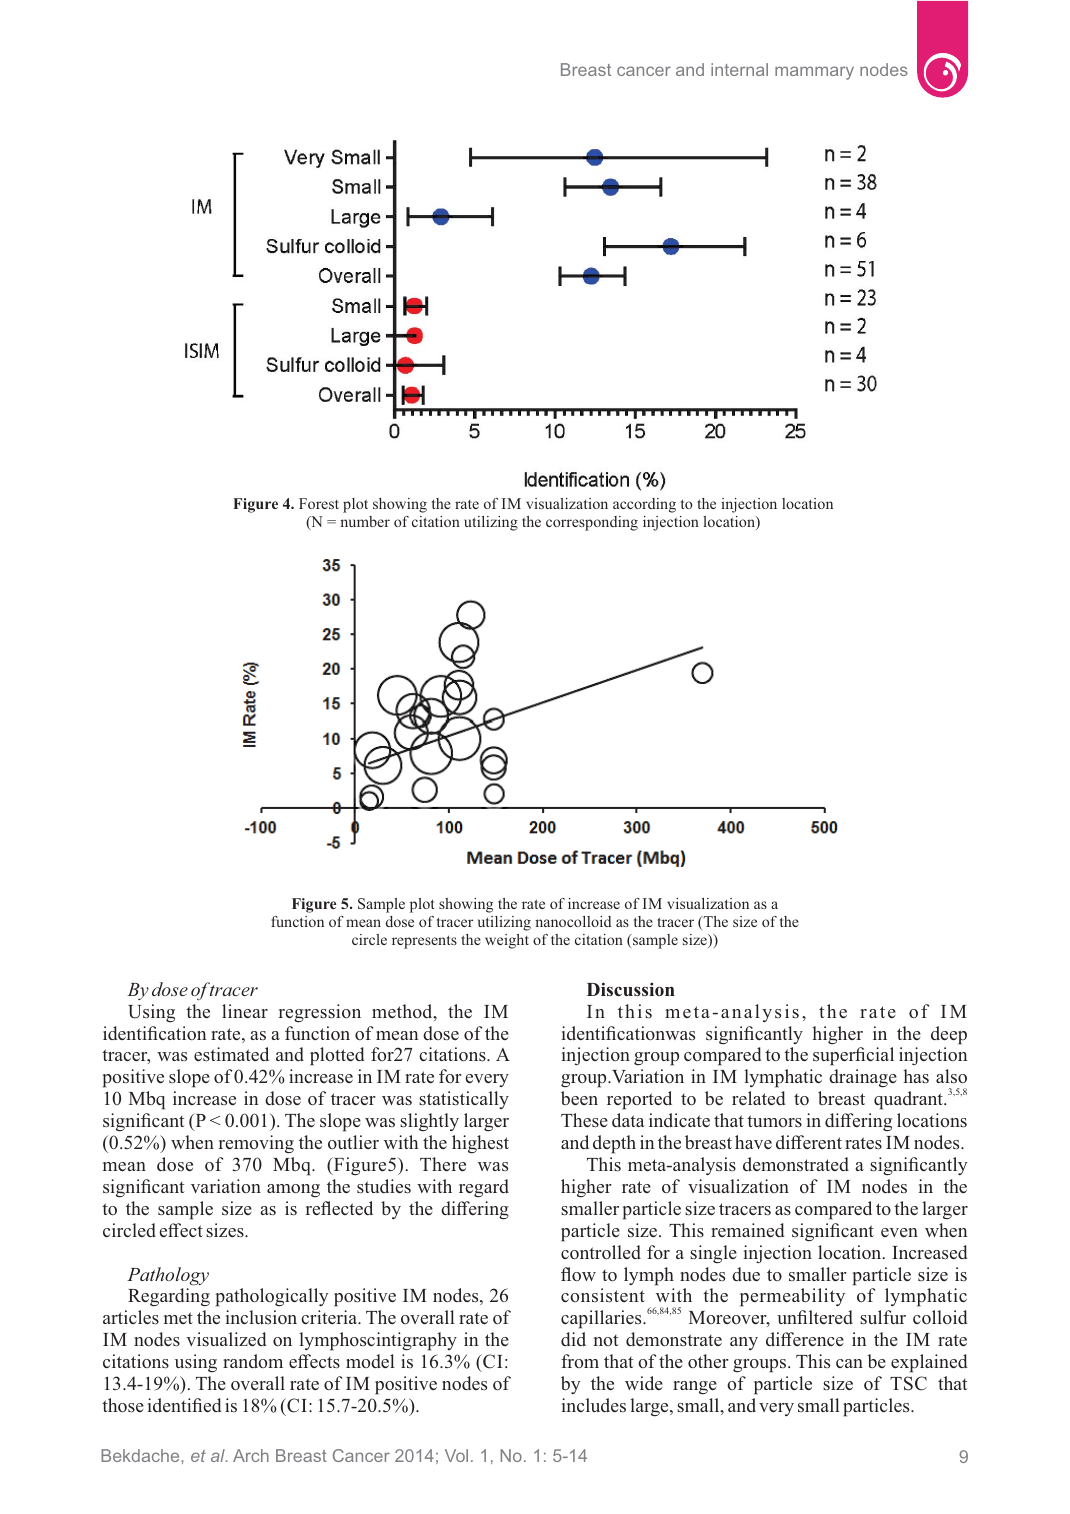  I want to click on Forest, so click(319, 503).
